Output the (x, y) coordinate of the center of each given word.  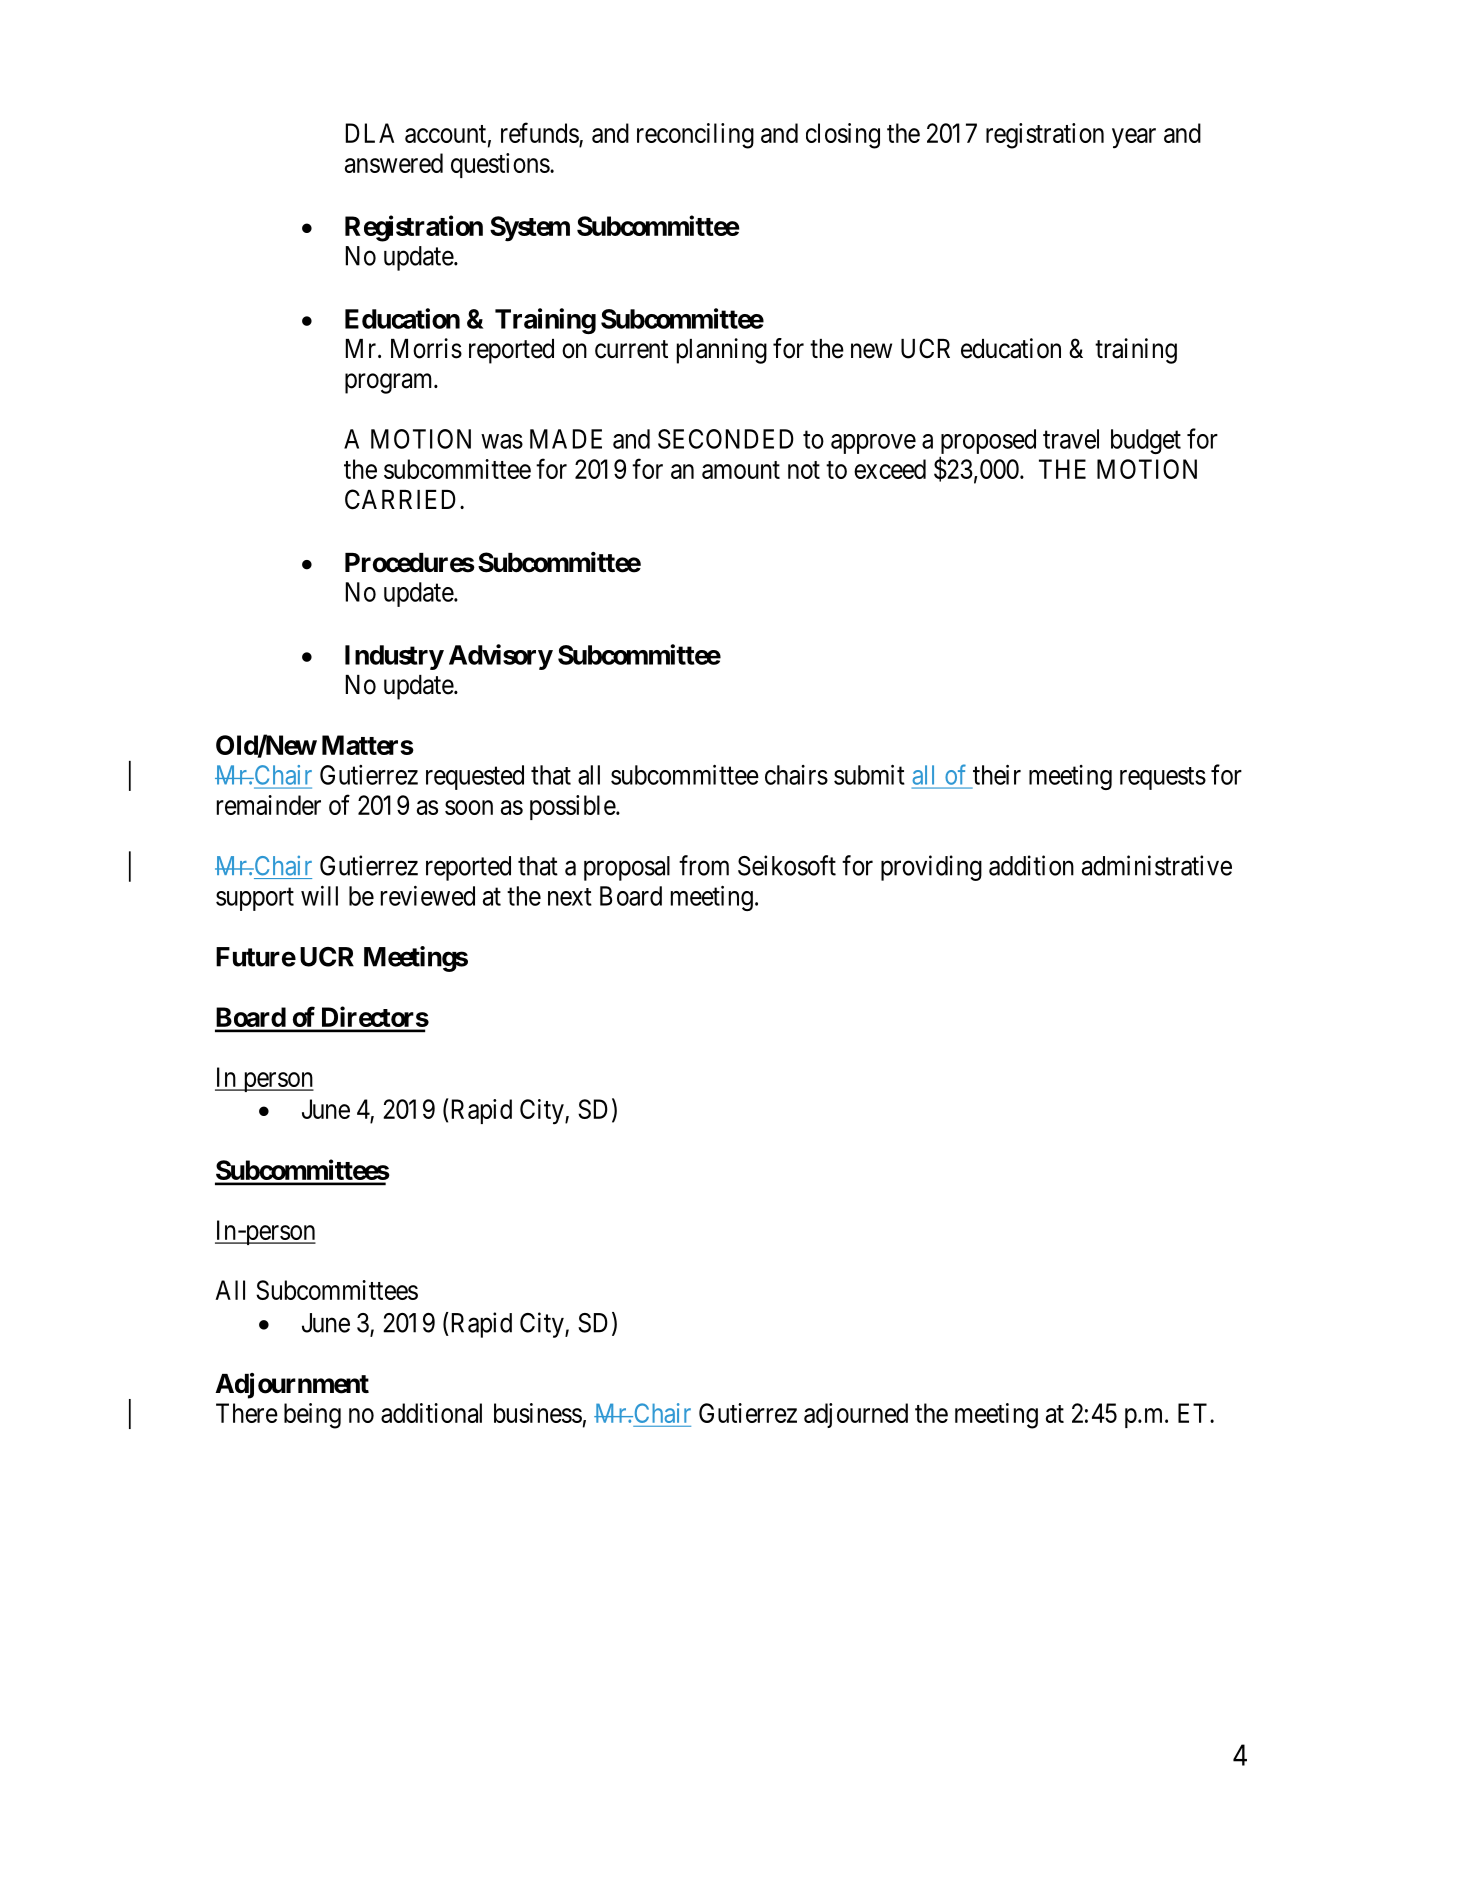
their (997, 774)
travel (1071, 439)
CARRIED (400, 499)
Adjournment (292, 1386)
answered (394, 163)
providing (931, 868)
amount (741, 470)
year (1134, 138)
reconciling (695, 136)
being (312, 1416)
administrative (1157, 865)
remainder (269, 805)
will (319, 896)
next (570, 897)
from (704, 865)
